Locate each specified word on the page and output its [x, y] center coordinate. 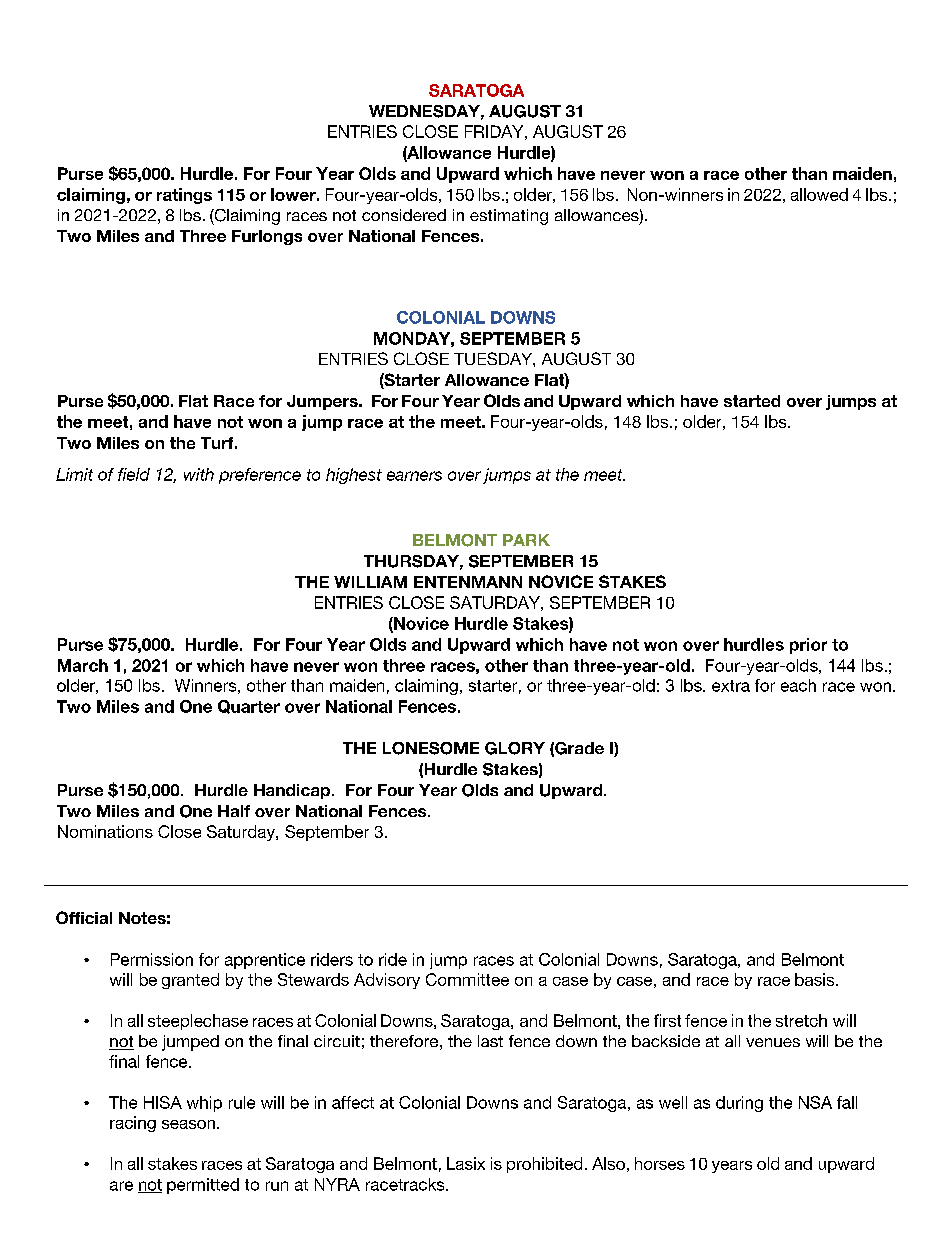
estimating [509, 217]
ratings [184, 196]
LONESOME [431, 748]
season [188, 1124]
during [739, 1104]
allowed [819, 194]
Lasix [466, 1163]
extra [731, 686]
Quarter [249, 707]
